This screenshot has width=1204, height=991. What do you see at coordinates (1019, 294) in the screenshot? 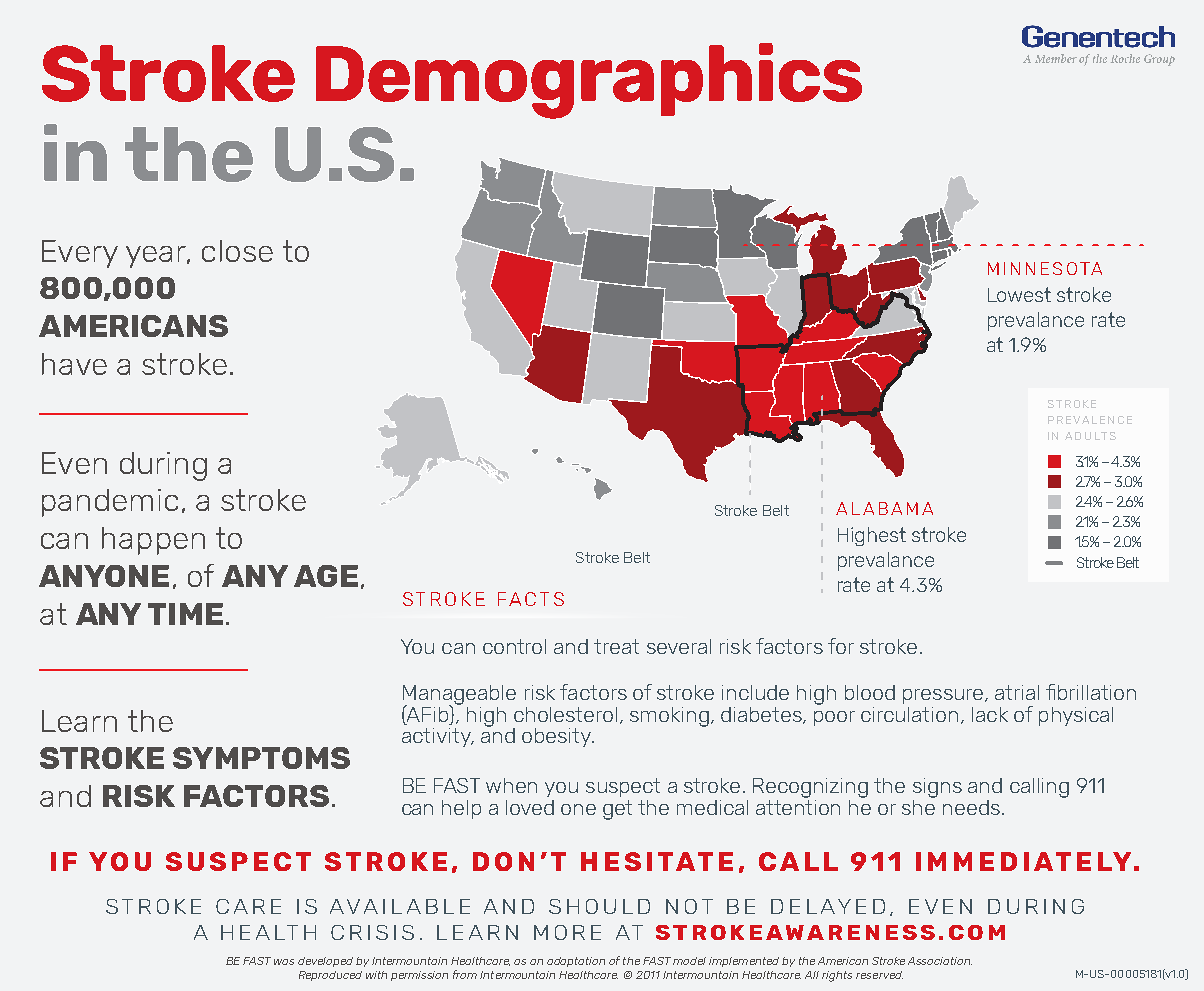
I see `Lowest` at bounding box center [1019, 294].
